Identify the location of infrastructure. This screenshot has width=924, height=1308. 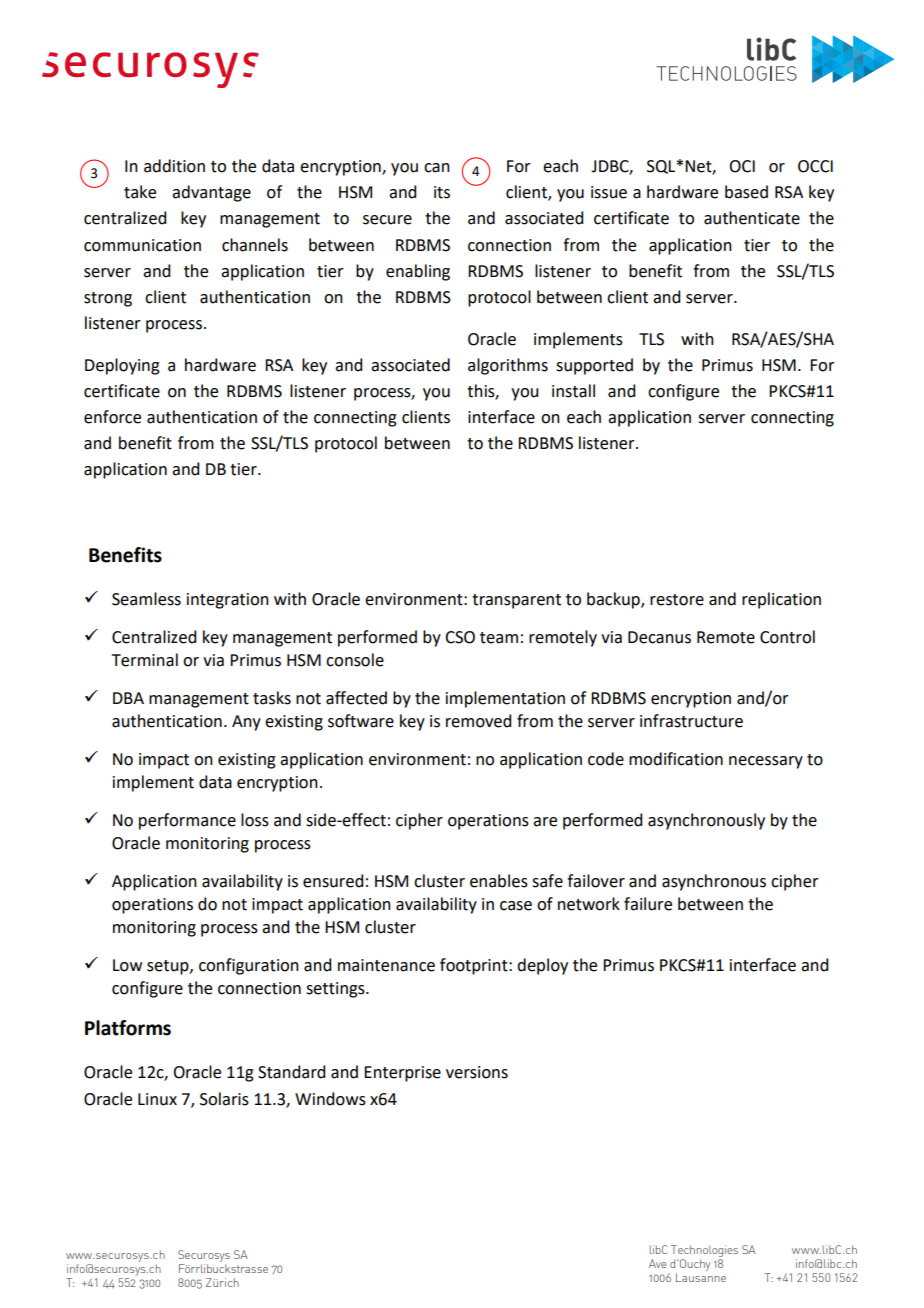
(691, 721).
